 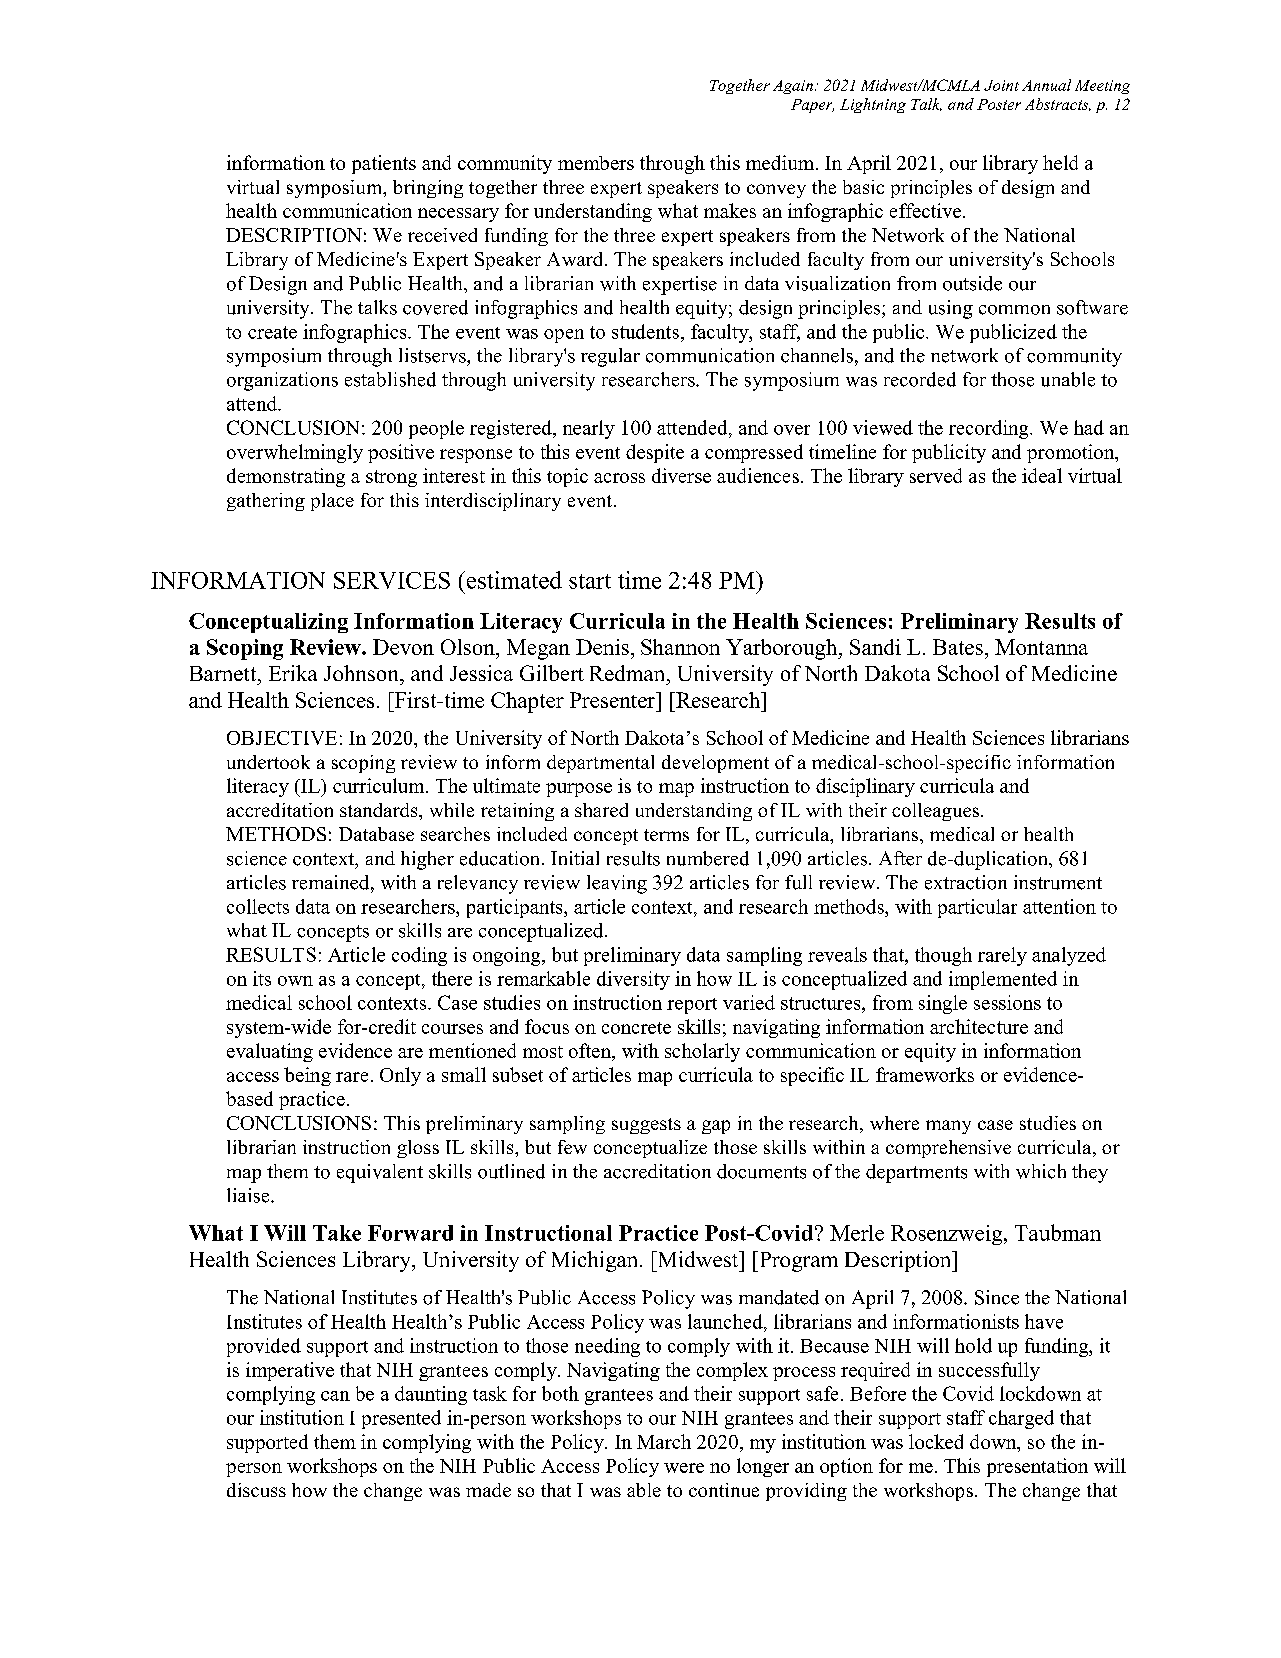 I want to click on members, so click(x=596, y=163).
